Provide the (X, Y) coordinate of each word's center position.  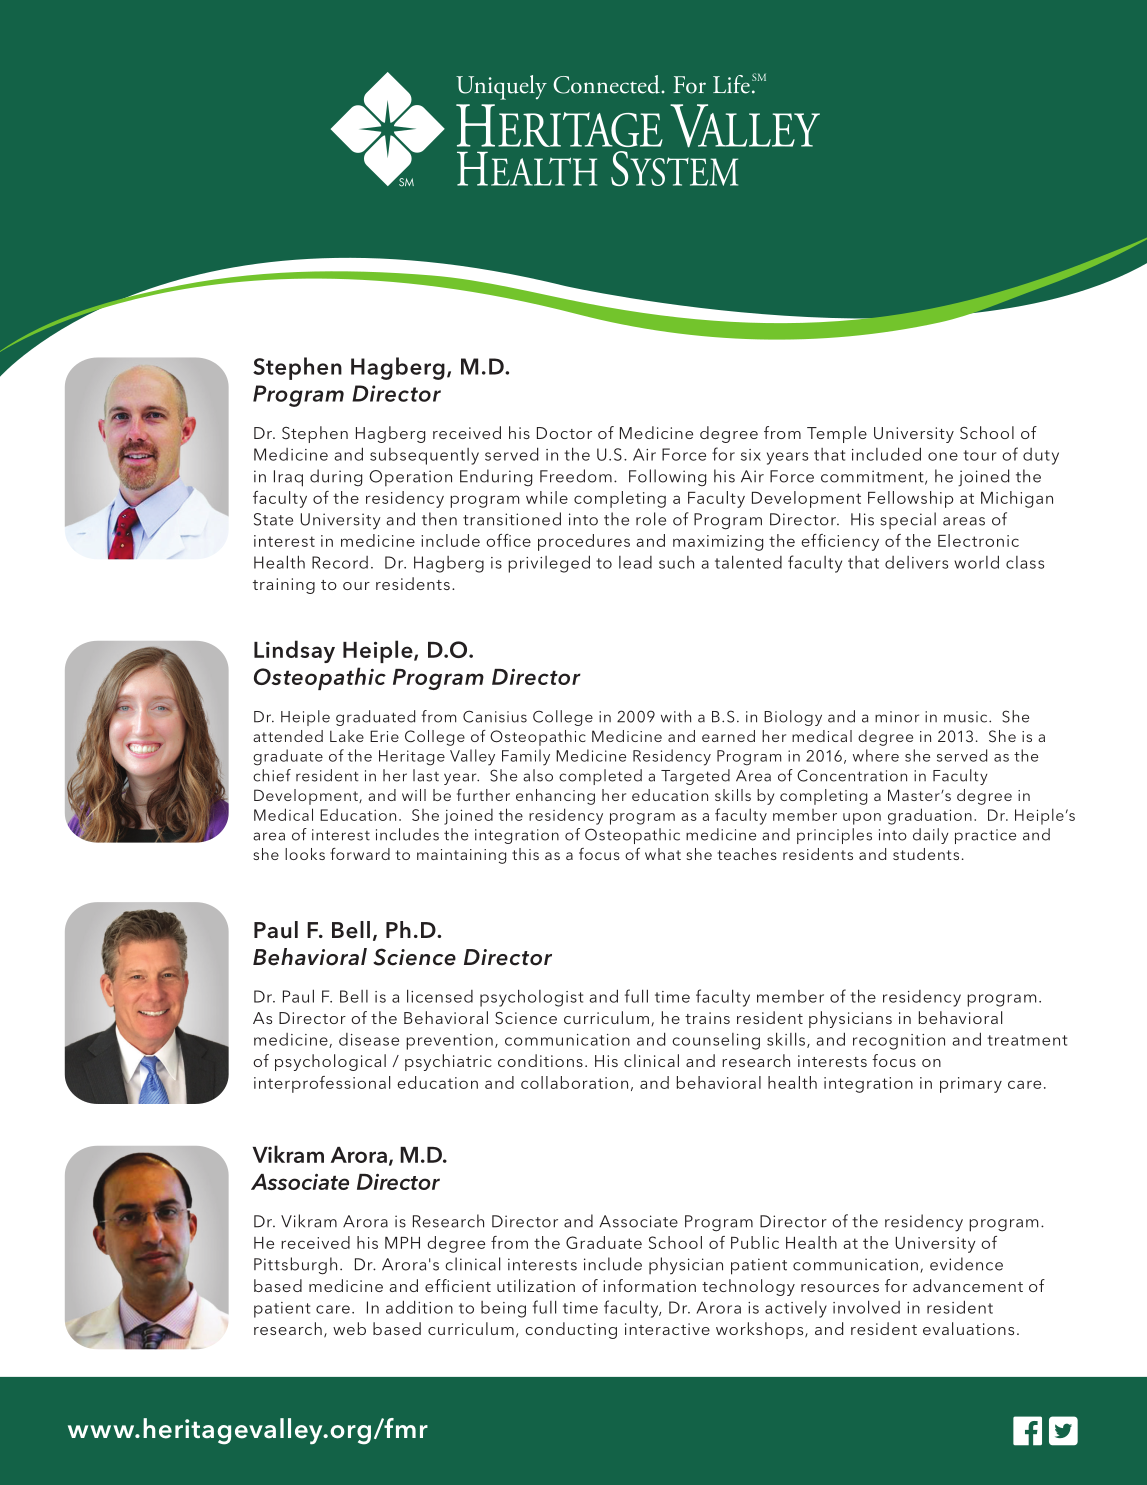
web (349, 1328)
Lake (347, 736)
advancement (968, 1285)
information (649, 1285)
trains (707, 1018)
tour (979, 455)
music (967, 717)
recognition (899, 1042)
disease (369, 1039)
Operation (410, 478)
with (676, 716)
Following (667, 477)
